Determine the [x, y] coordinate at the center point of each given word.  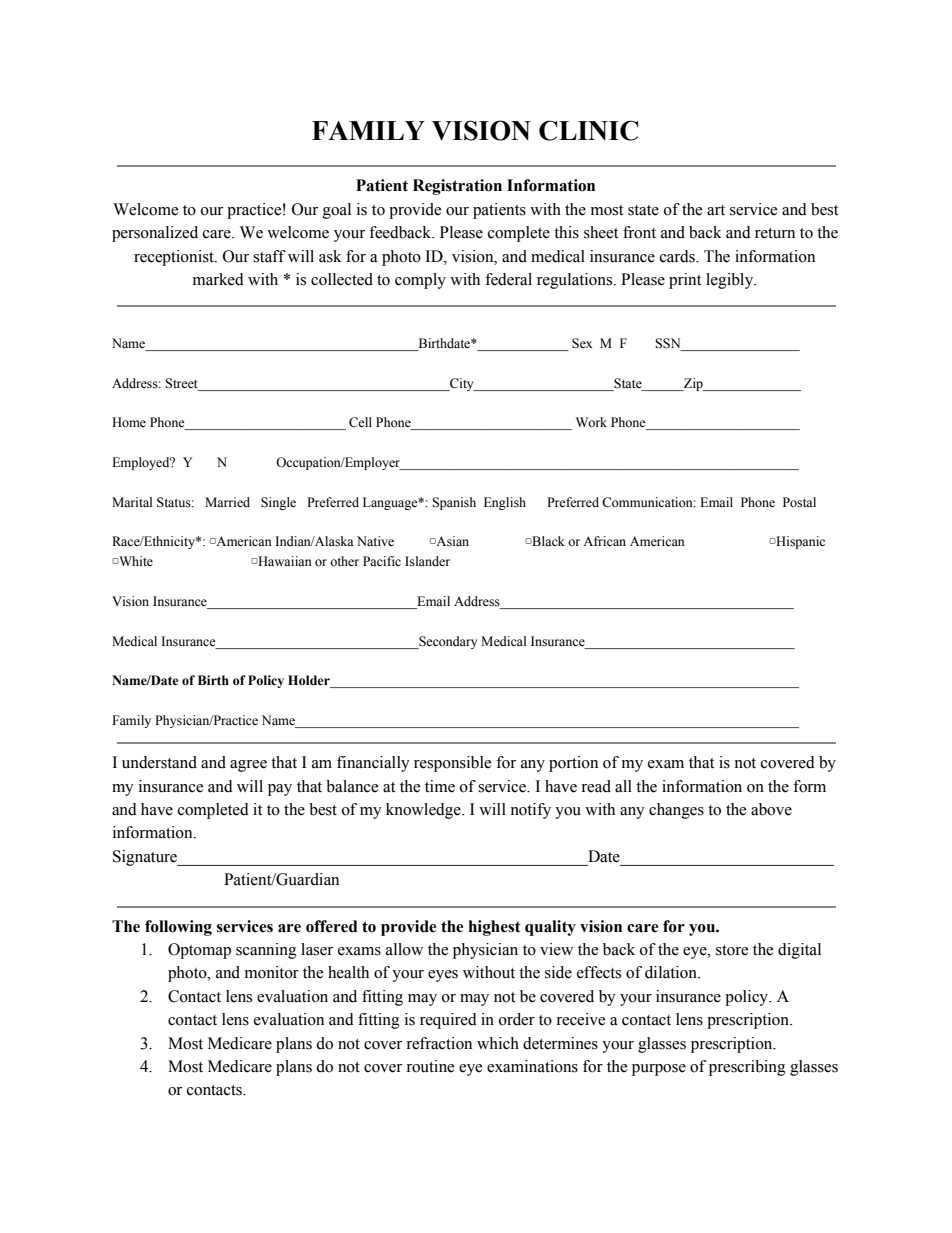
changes [676, 811]
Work [591, 422]
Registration [457, 187]
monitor [272, 972]
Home [129, 422]
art [716, 210]
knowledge [424, 811]
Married [227, 502]
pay [280, 790]
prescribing [747, 1068]
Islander [427, 561]
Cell [360, 422]
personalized [155, 234]
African [604, 541]
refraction [439, 1043]
